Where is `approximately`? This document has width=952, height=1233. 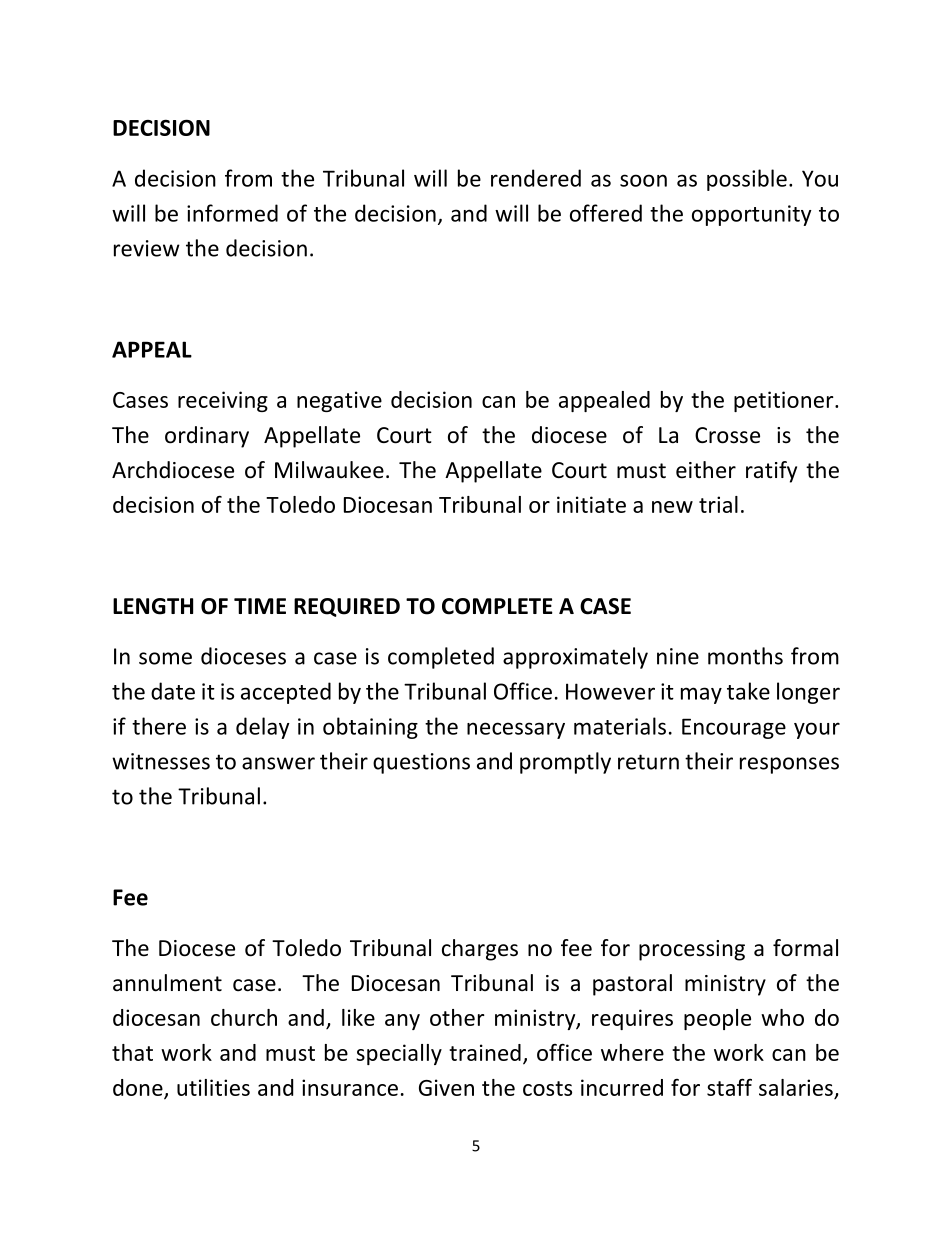 approximately is located at coordinates (575, 658).
